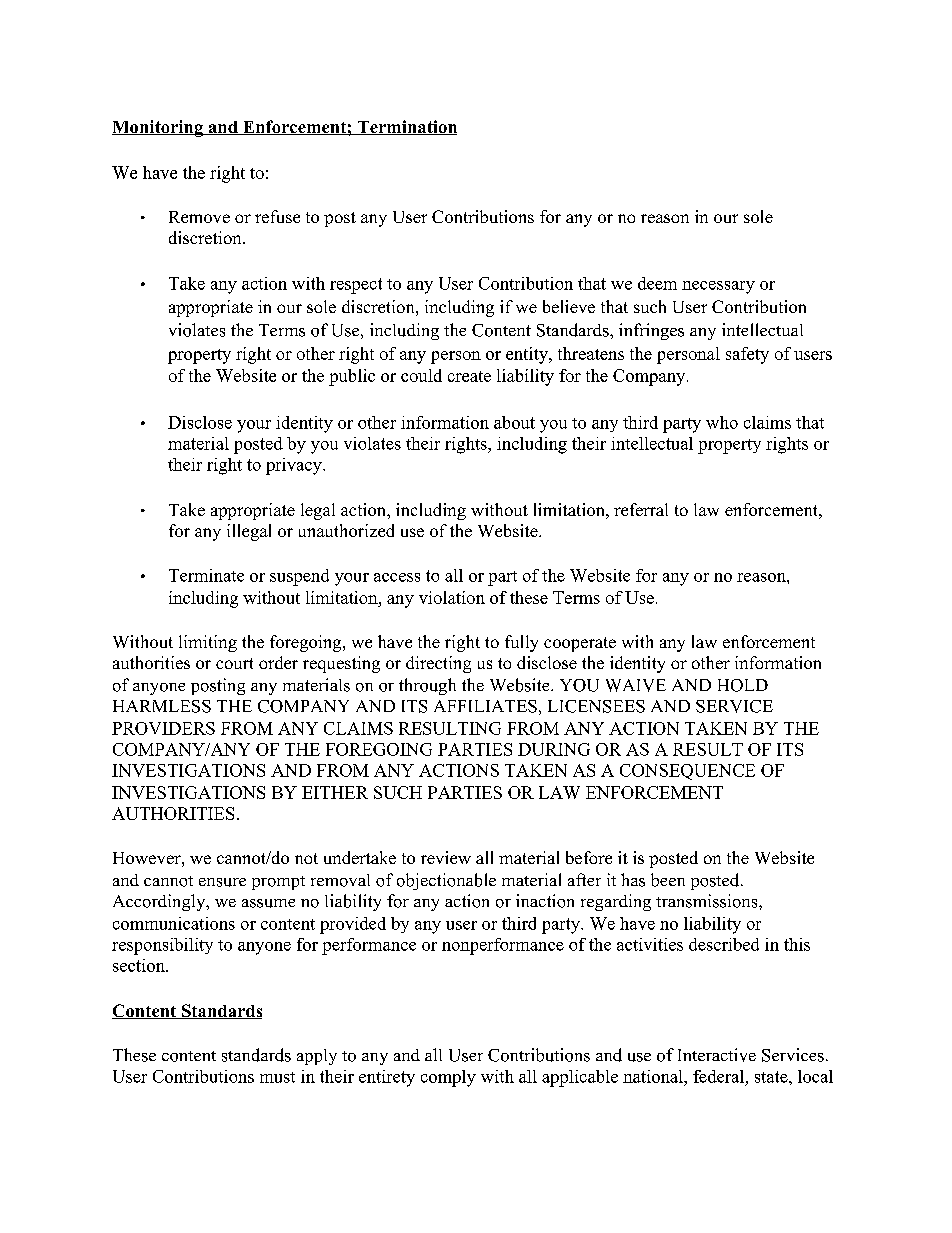  I want to click on must, so click(277, 1077).
